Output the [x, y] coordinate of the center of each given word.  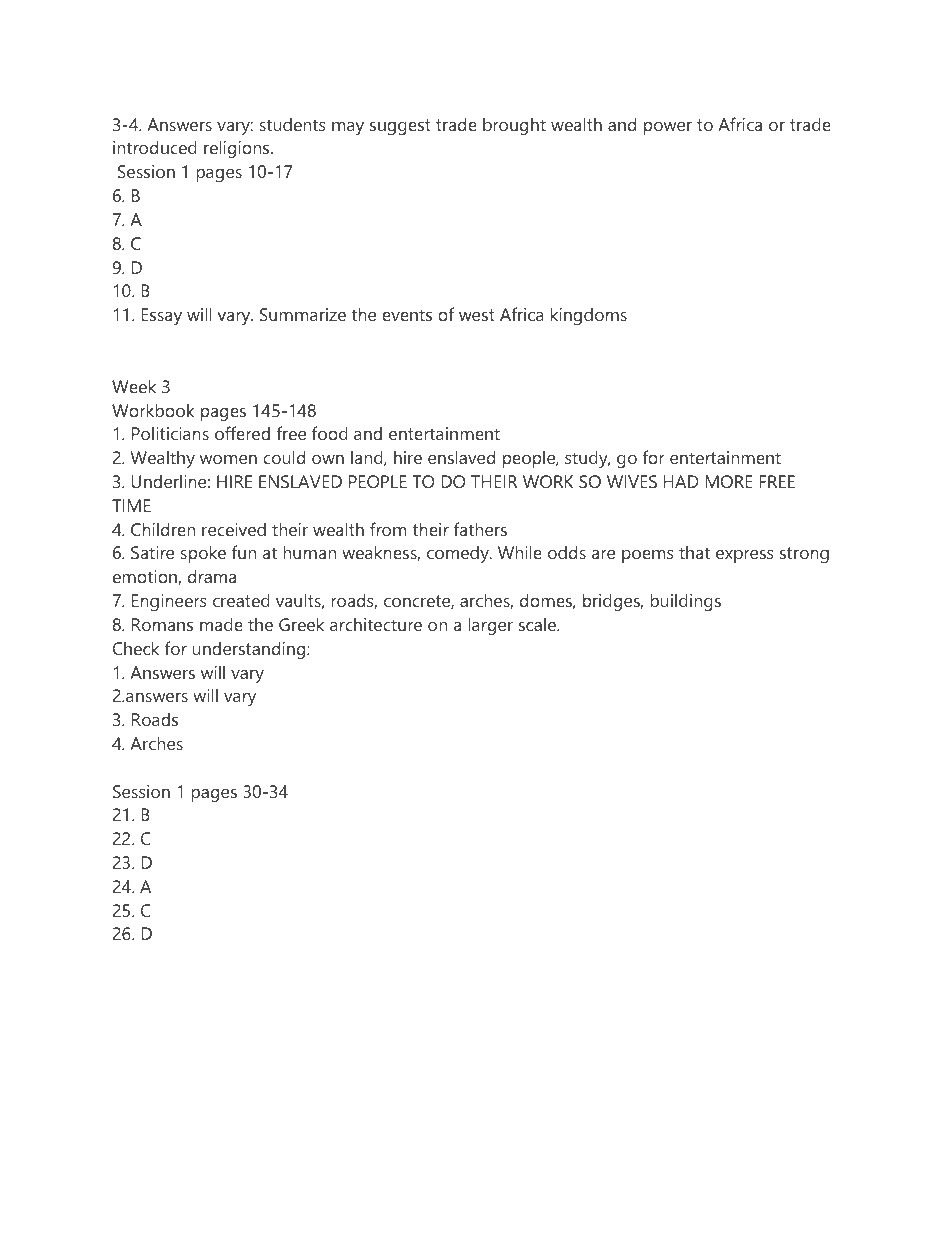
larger [490, 626]
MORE [729, 481]
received [234, 529]
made [221, 624]
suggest [400, 127]
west [477, 315]
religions [238, 149]
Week [134, 386]
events [407, 315]
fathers [480, 529]
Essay [161, 316]
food [330, 433]
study [587, 459]
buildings [685, 602]
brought [514, 126]
